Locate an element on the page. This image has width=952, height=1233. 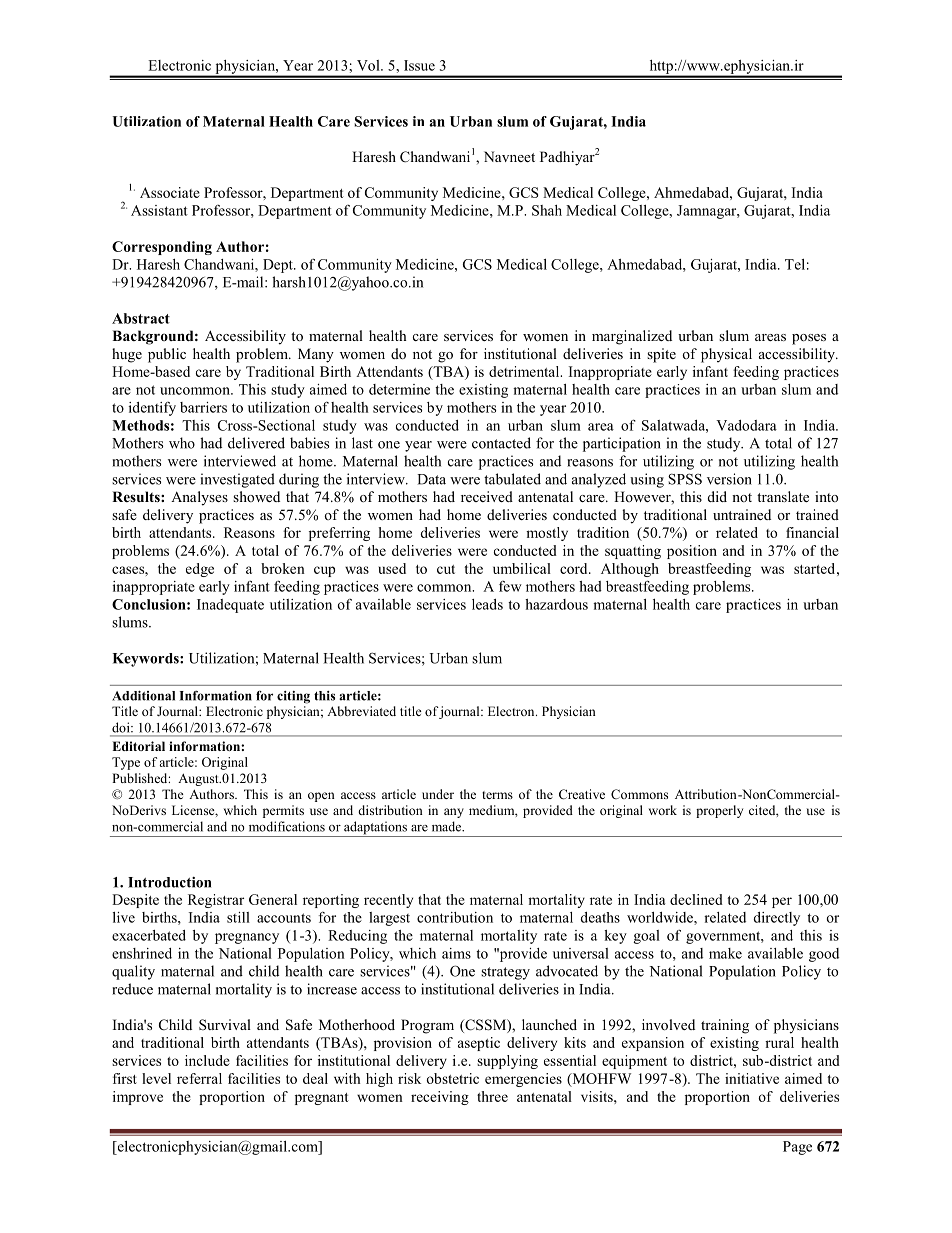
Associate is located at coordinates (170, 192).
